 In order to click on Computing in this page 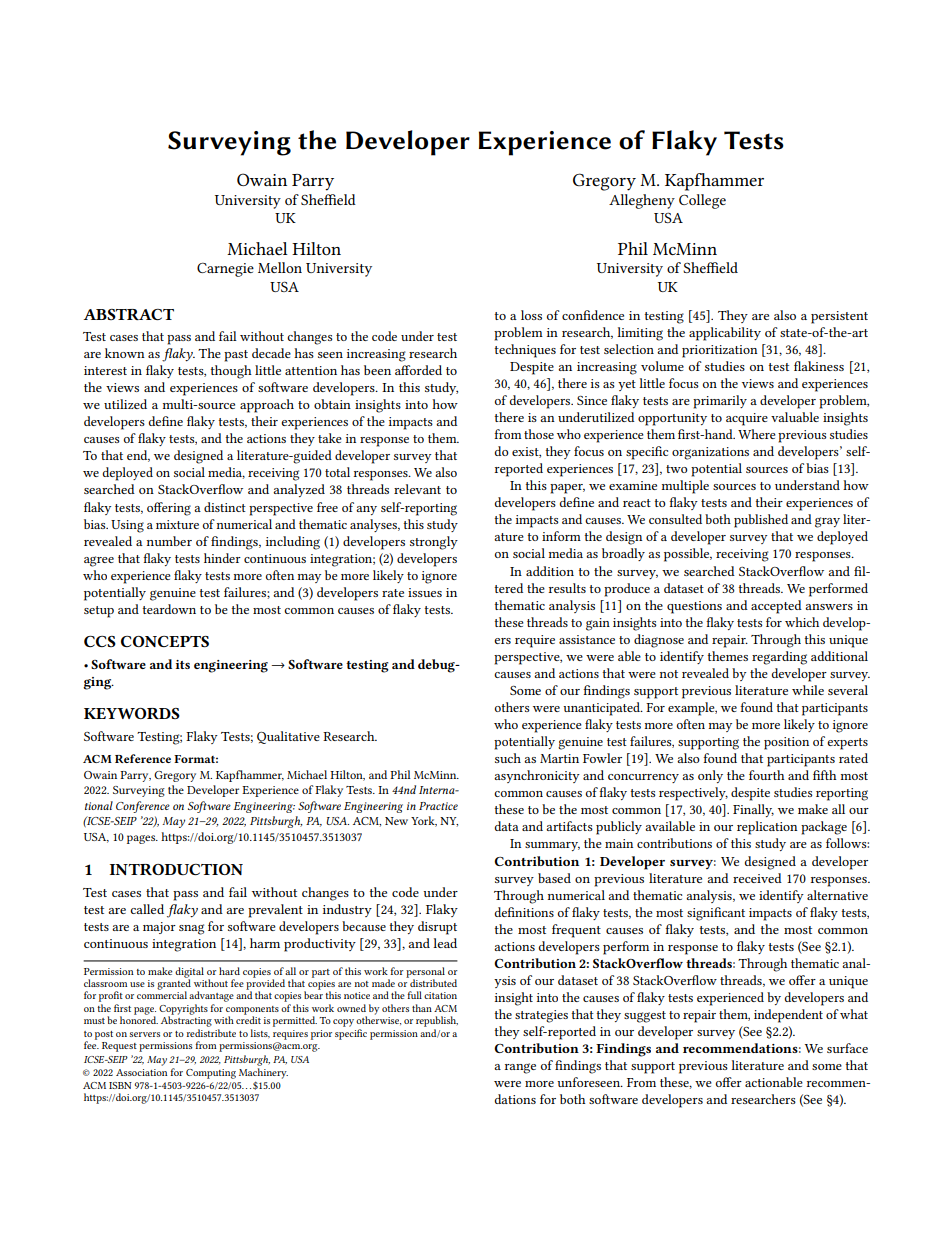, I will do `click(211, 1074)`.
